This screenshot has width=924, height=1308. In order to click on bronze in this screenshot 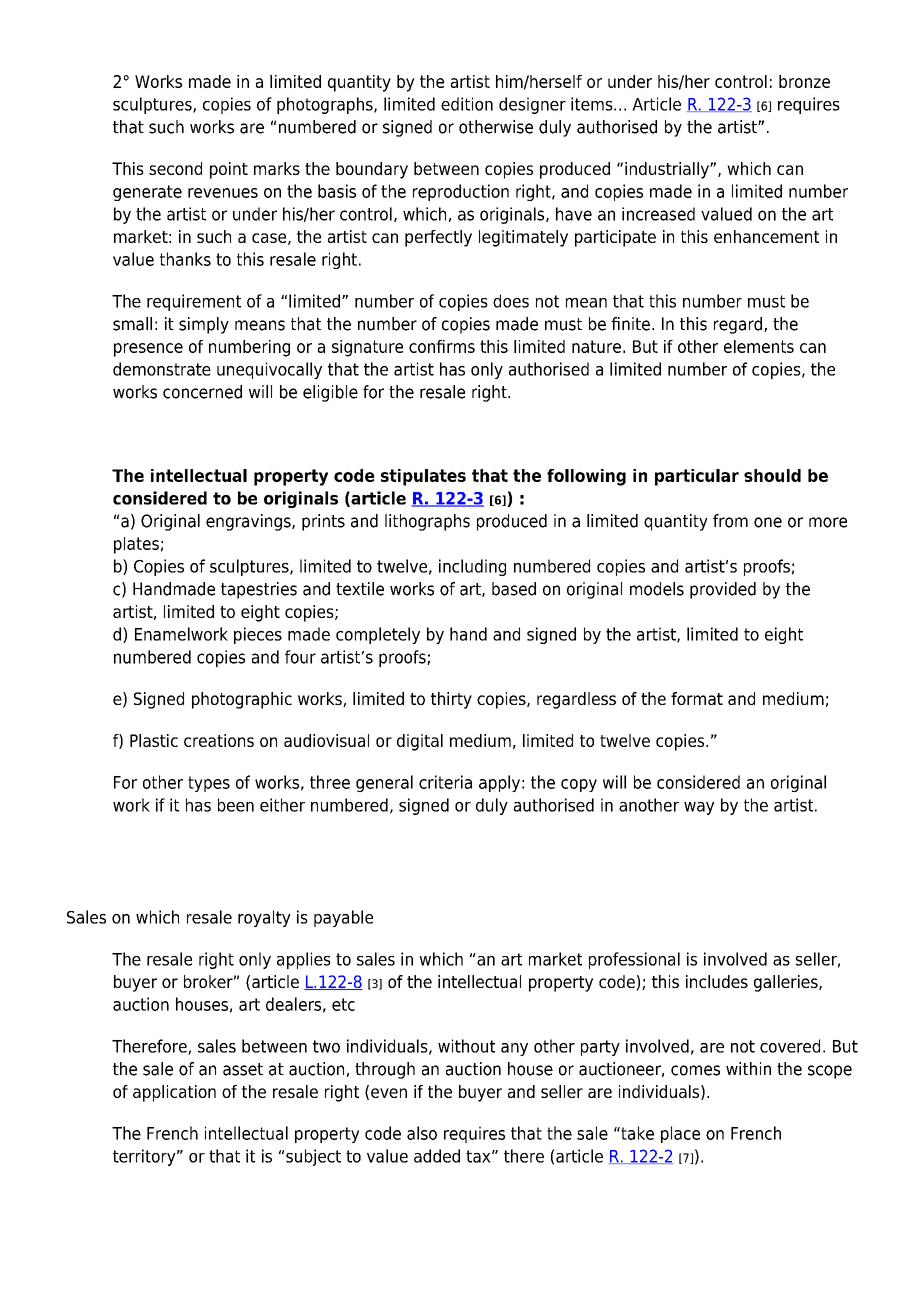, I will do `click(804, 81)`.
